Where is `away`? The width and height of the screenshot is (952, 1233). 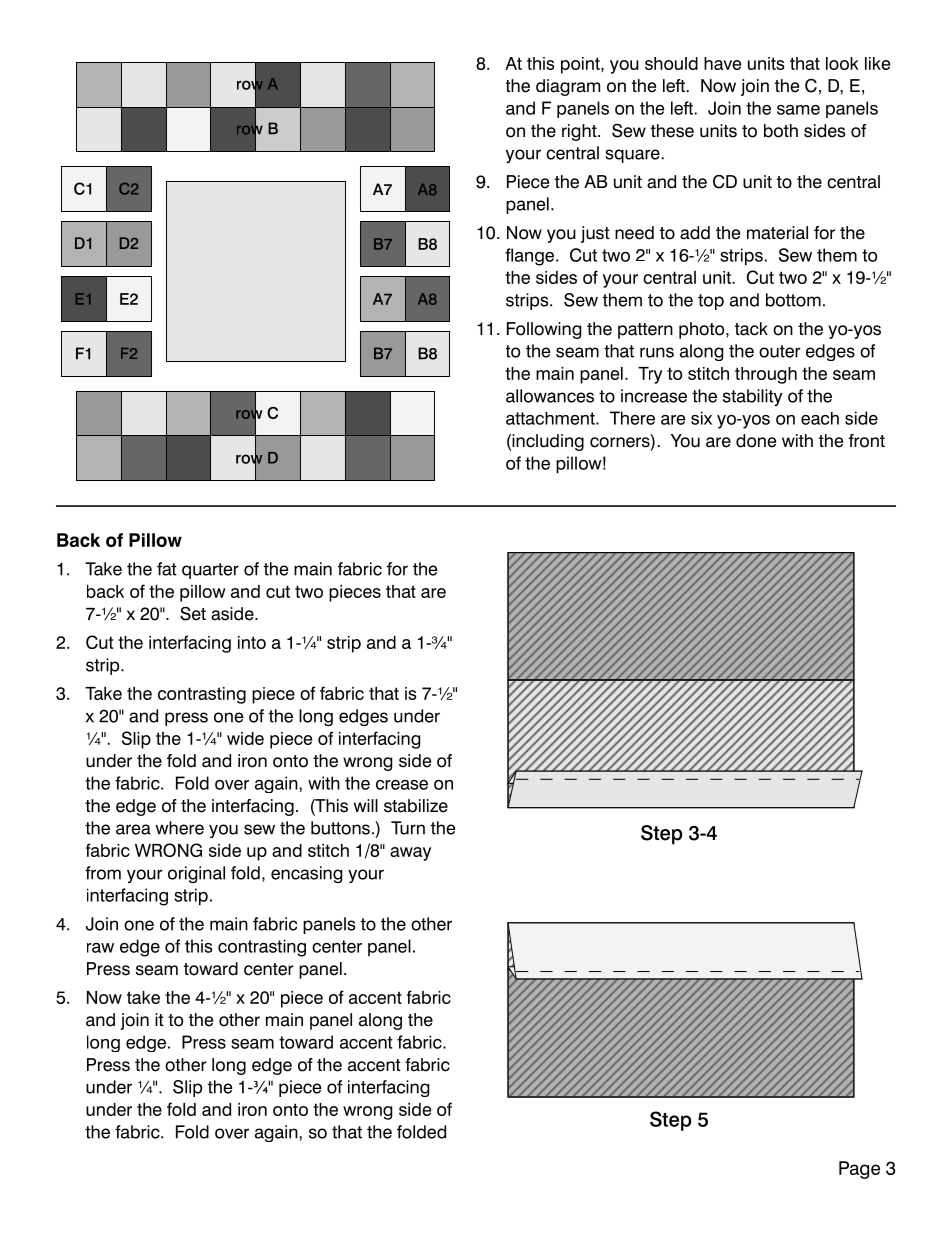 away is located at coordinates (410, 854).
